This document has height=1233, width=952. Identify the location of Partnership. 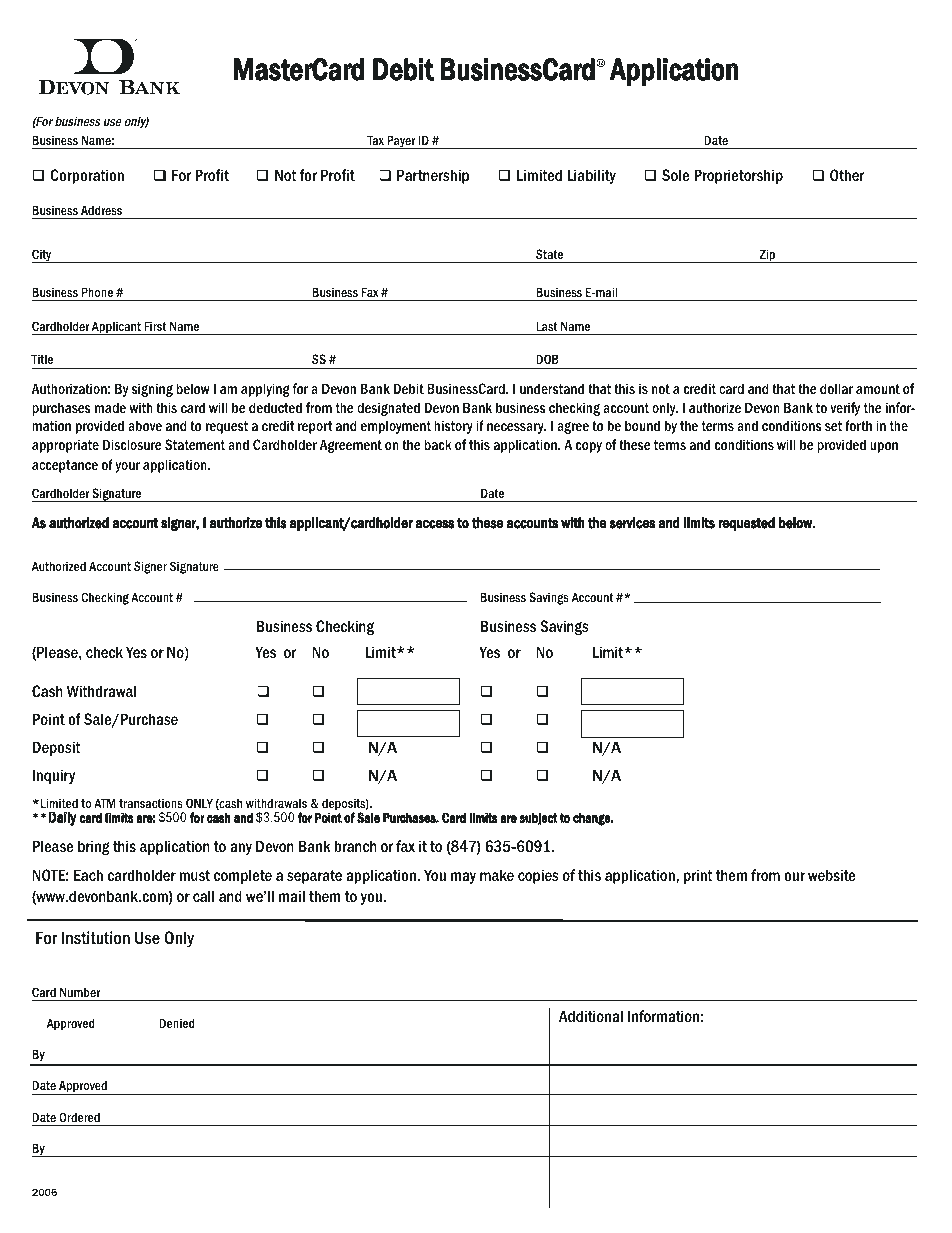
(433, 176).
